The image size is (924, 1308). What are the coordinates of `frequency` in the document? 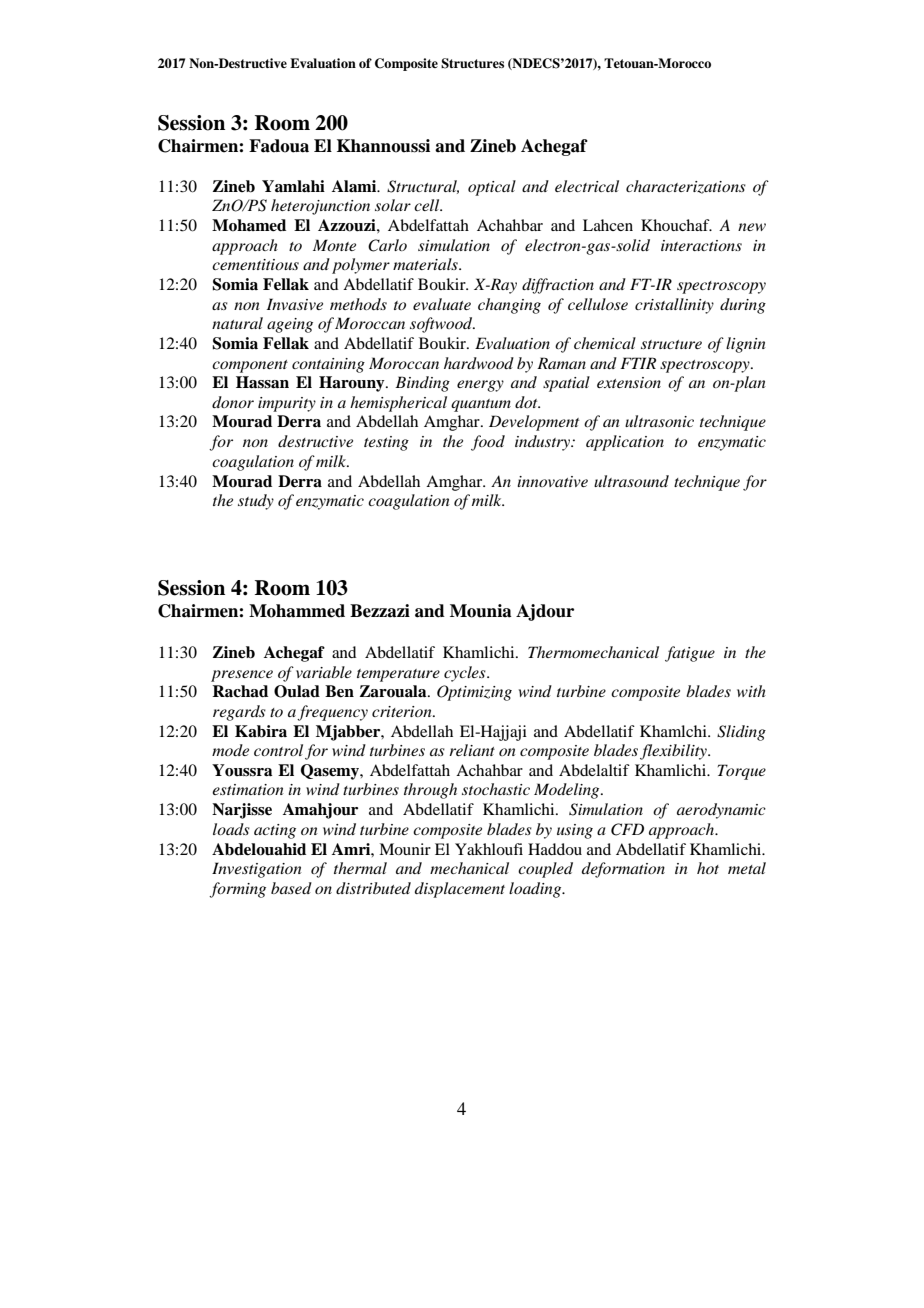 It's located at (332, 713).
